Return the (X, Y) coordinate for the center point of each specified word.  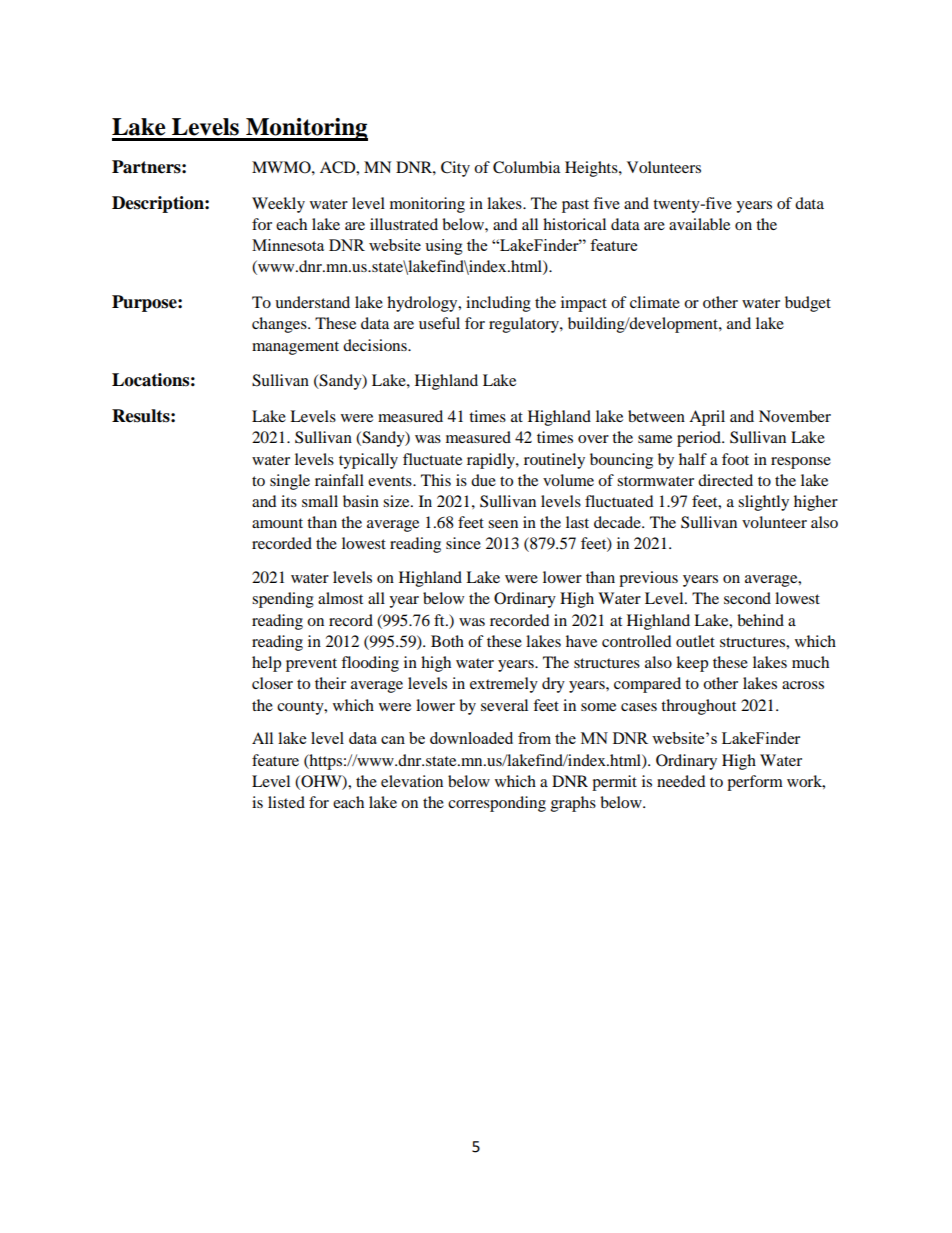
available (699, 224)
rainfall (339, 480)
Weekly (278, 205)
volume (568, 480)
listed (286, 802)
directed (725, 480)
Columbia (526, 167)
